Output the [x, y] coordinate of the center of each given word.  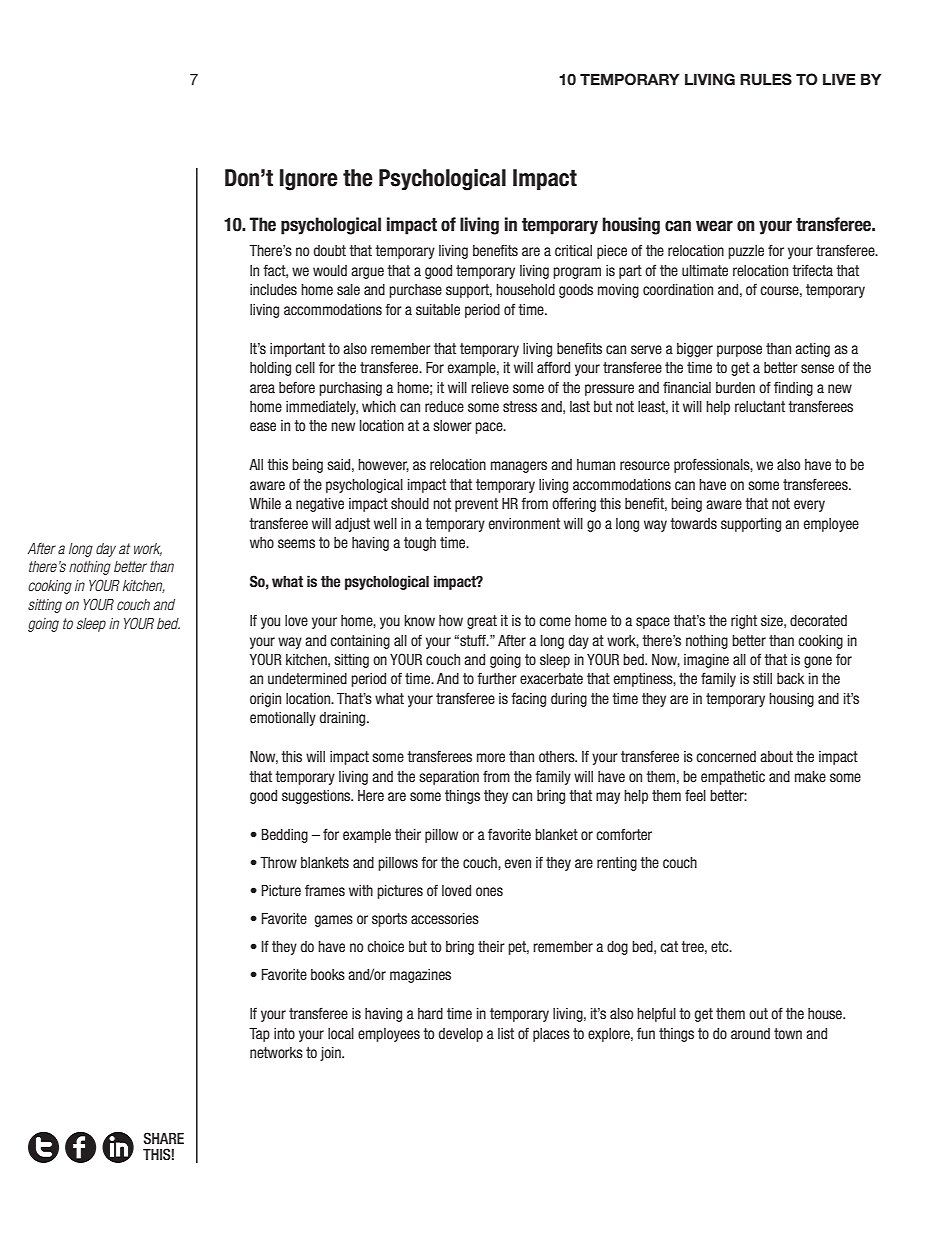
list [506, 1033]
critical [573, 250]
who [262, 542]
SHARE [164, 1138]
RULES [766, 79]
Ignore [309, 180]
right [744, 622]
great [482, 622]
